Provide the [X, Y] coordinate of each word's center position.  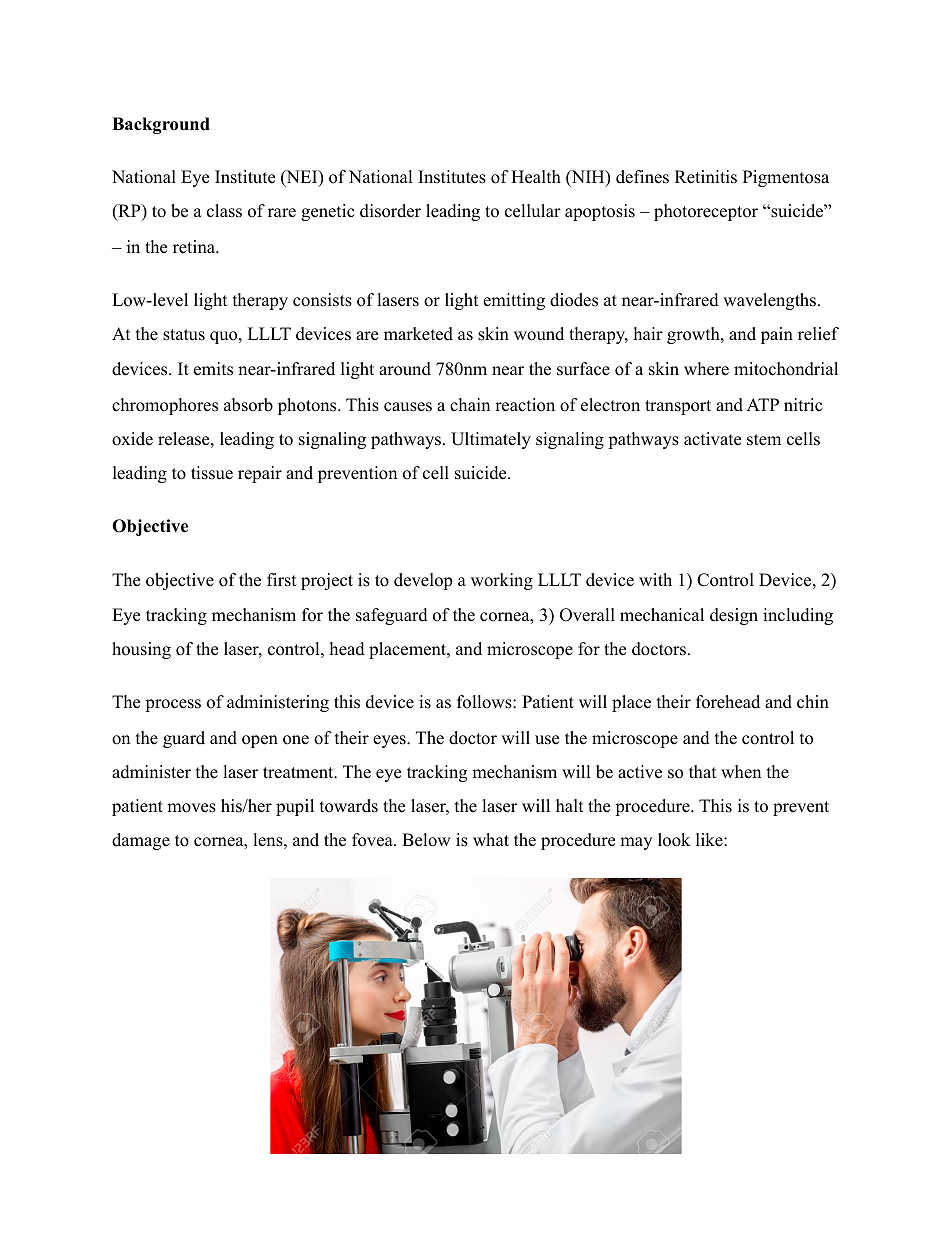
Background [161, 125]
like [710, 840]
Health [536, 177]
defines [642, 177]
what [491, 839]
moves [191, 808]
